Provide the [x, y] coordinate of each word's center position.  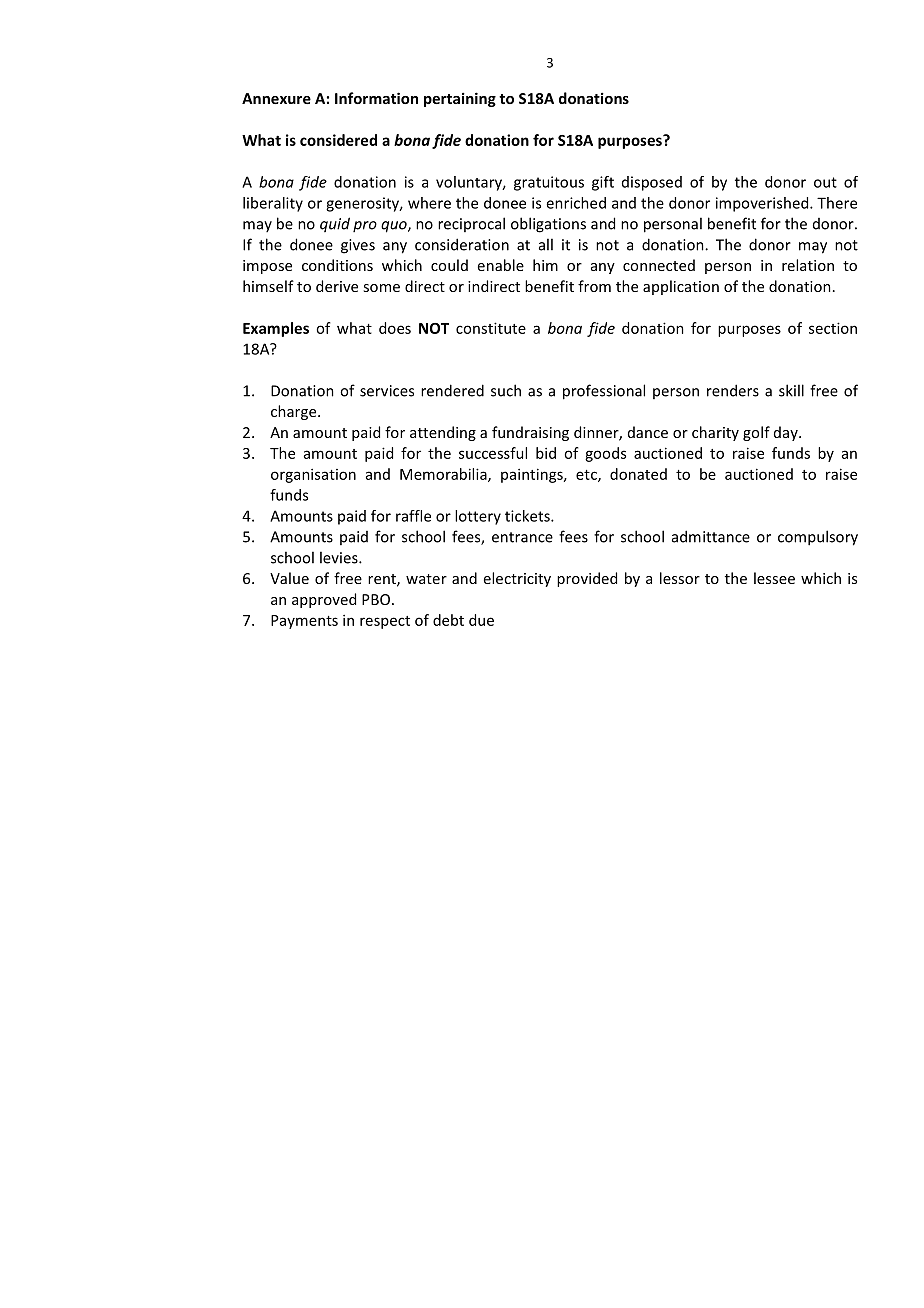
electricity [517, 579]
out [825, 182]
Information [376, 98]
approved [324, 600]
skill [791, 390]
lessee [774, 578]
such [506, 390]
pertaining [460, 99]
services [387, 391]
